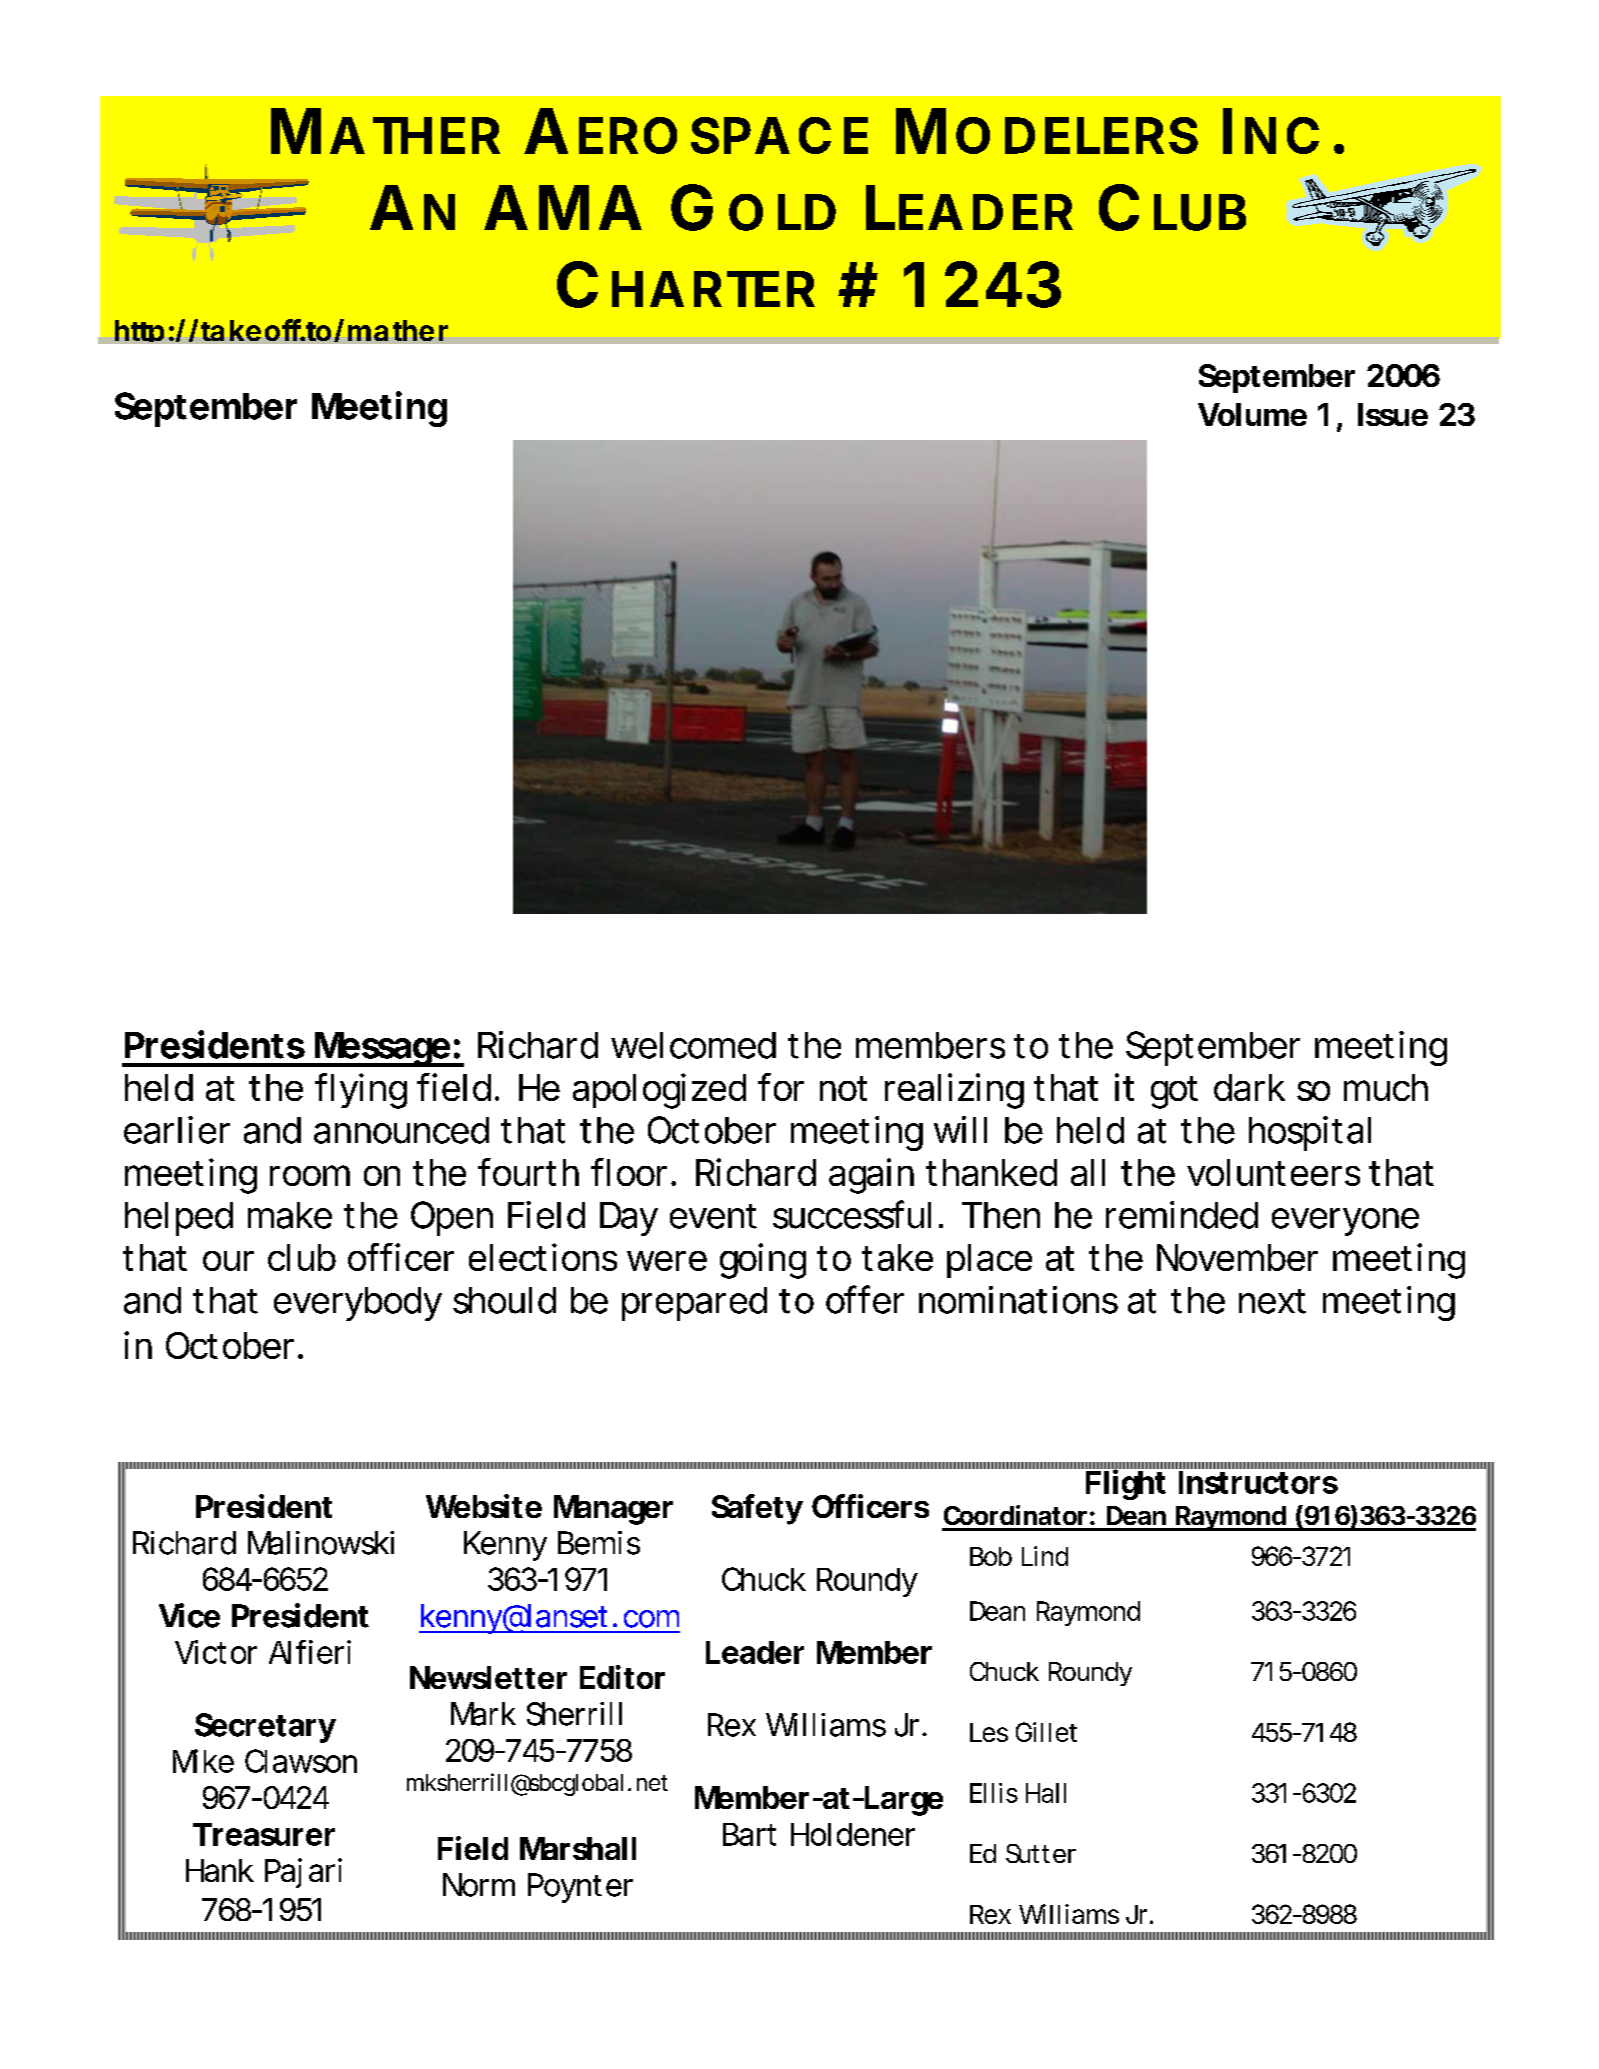  Describe the element at coordinates (1041, 1853) in the screenshot. I see `Sutter` at that location.
